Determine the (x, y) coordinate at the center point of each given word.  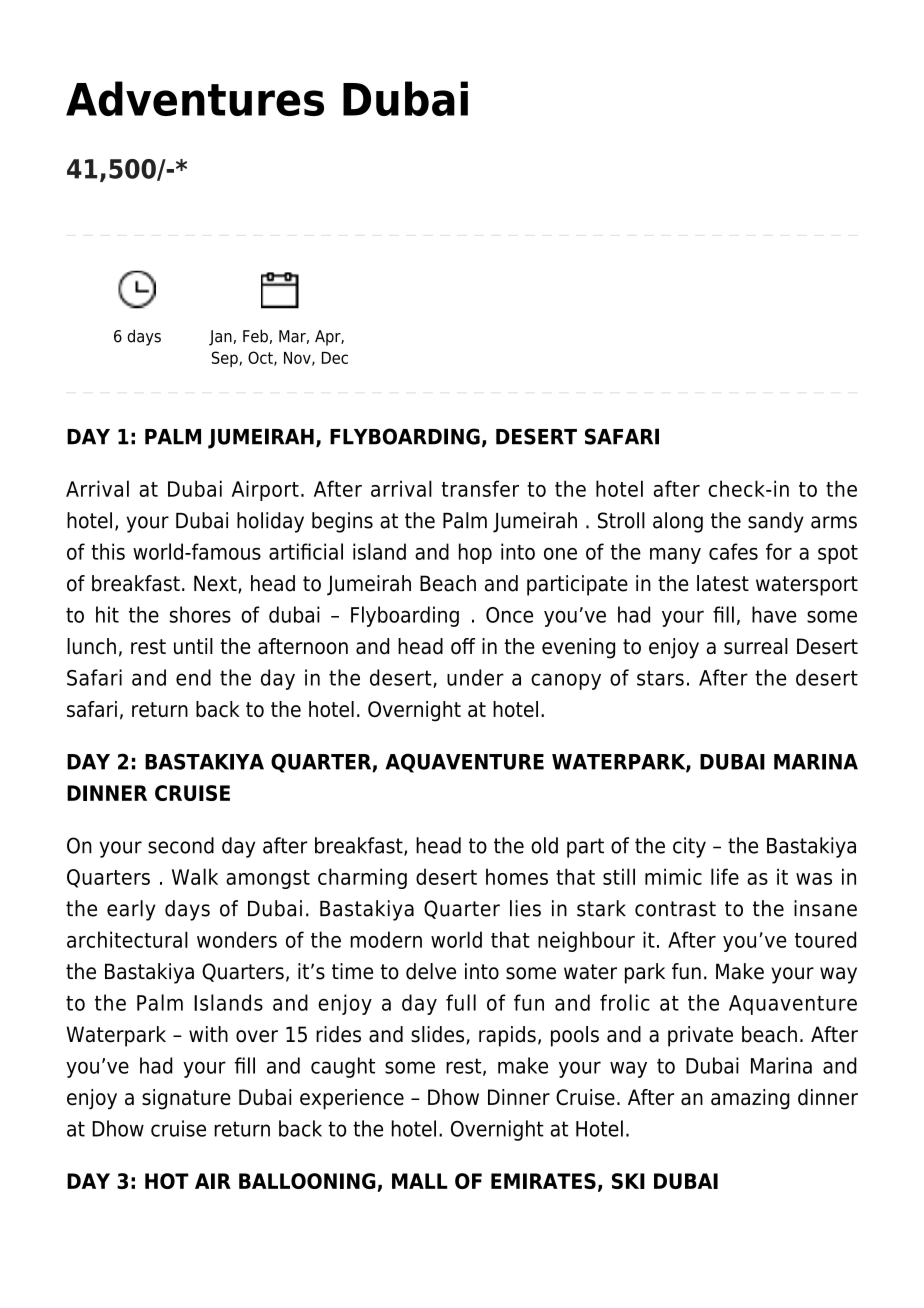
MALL (420, 1181)
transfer (480, 488)
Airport (265, 490)
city (689, 847)
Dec (335, 358)
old (544, 845)
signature (186, 1099)
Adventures (195, 98)
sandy (776, 522)
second (181, 845)
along (678, 522)
